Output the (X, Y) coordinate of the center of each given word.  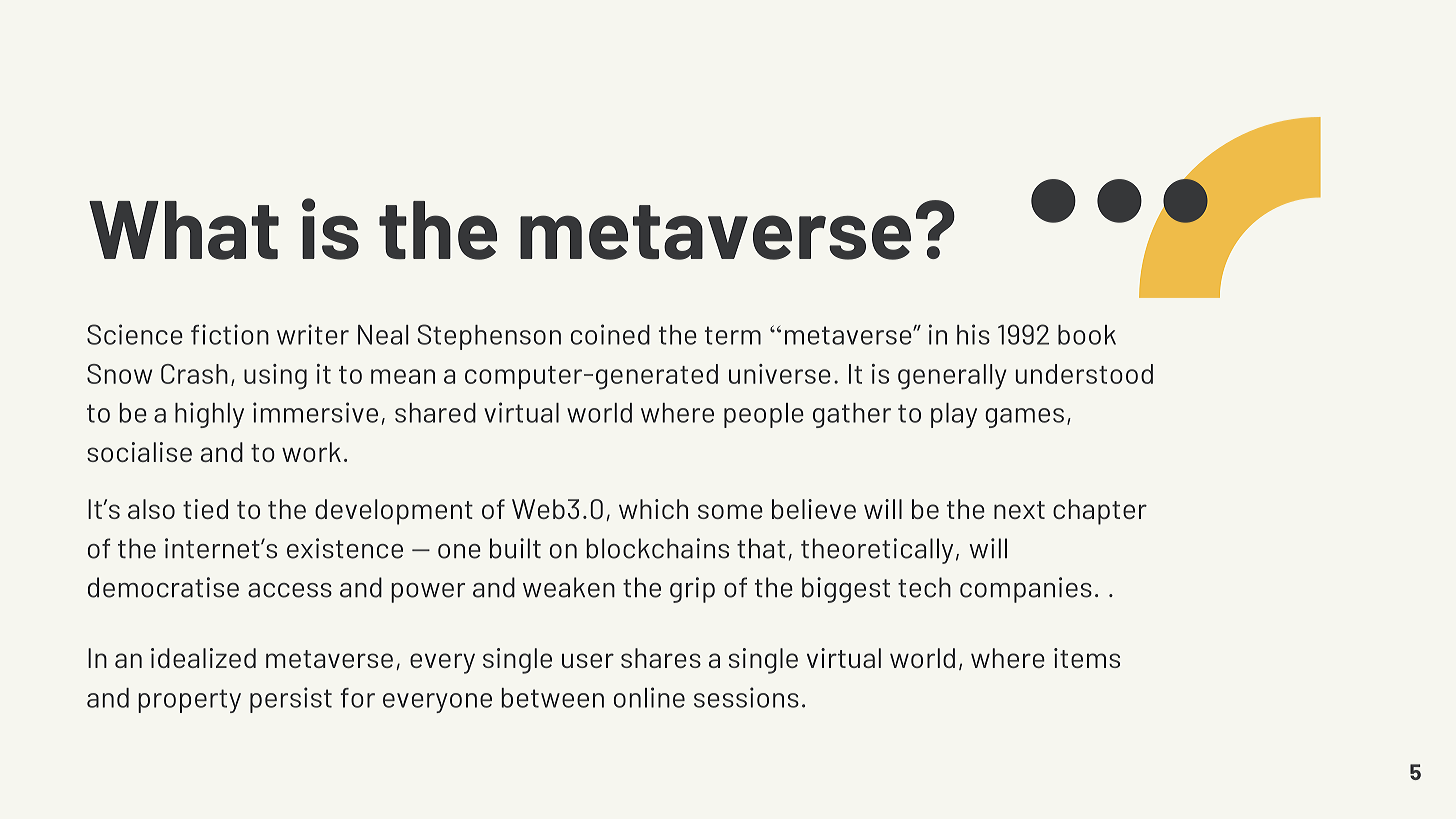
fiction (230, 334)
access (290, 590)
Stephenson (489, 337)
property (189, 701)
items (1087, 658)
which (653, 509)
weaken (569, 587)
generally (952, 377)
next (1019, 510)
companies (1026, 590)
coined (610, 334)
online (649, 697)
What (184, 230)
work (311, 452)
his (973, 334)
